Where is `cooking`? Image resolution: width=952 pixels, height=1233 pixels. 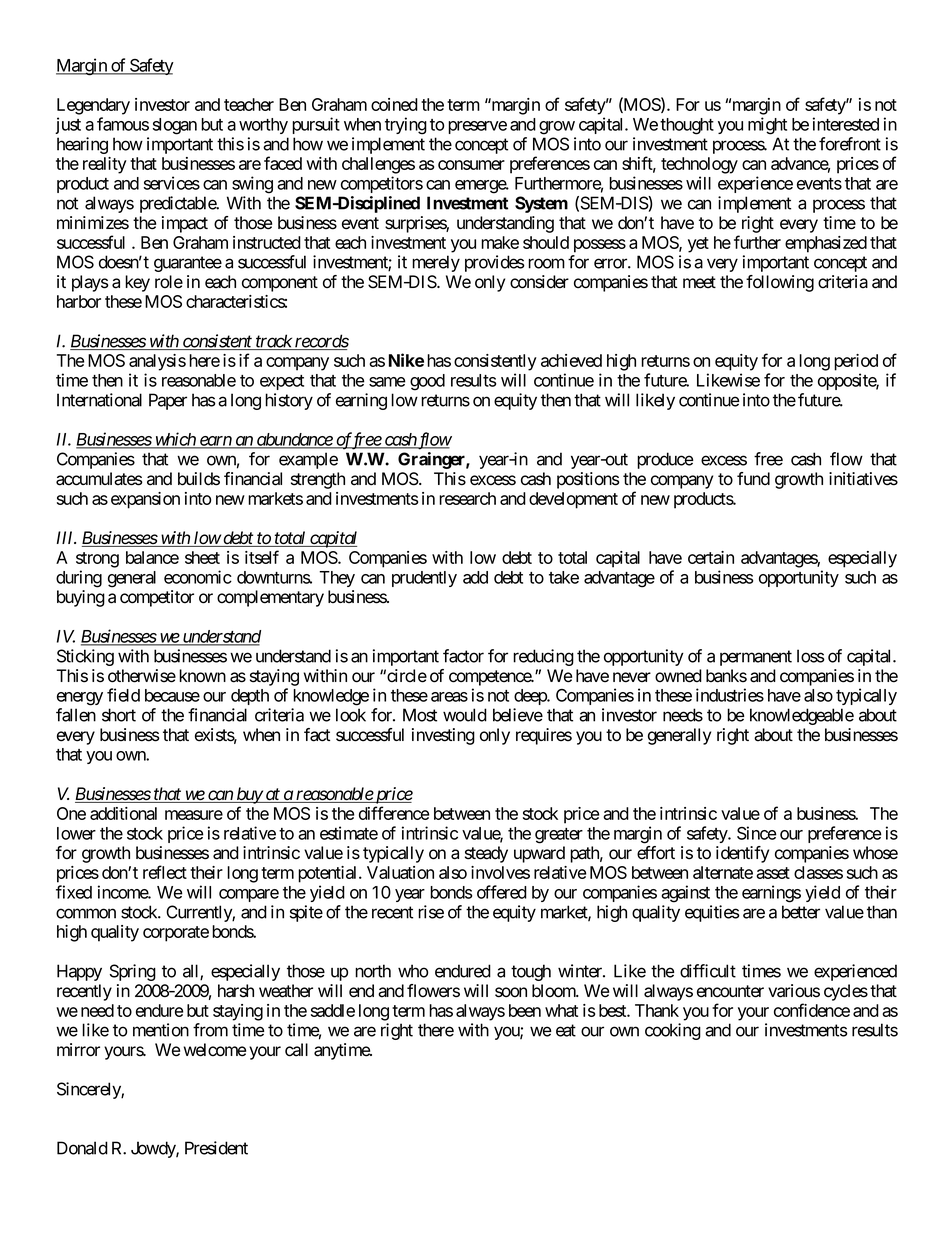 cooking is located at coordinates (673, 1031).
